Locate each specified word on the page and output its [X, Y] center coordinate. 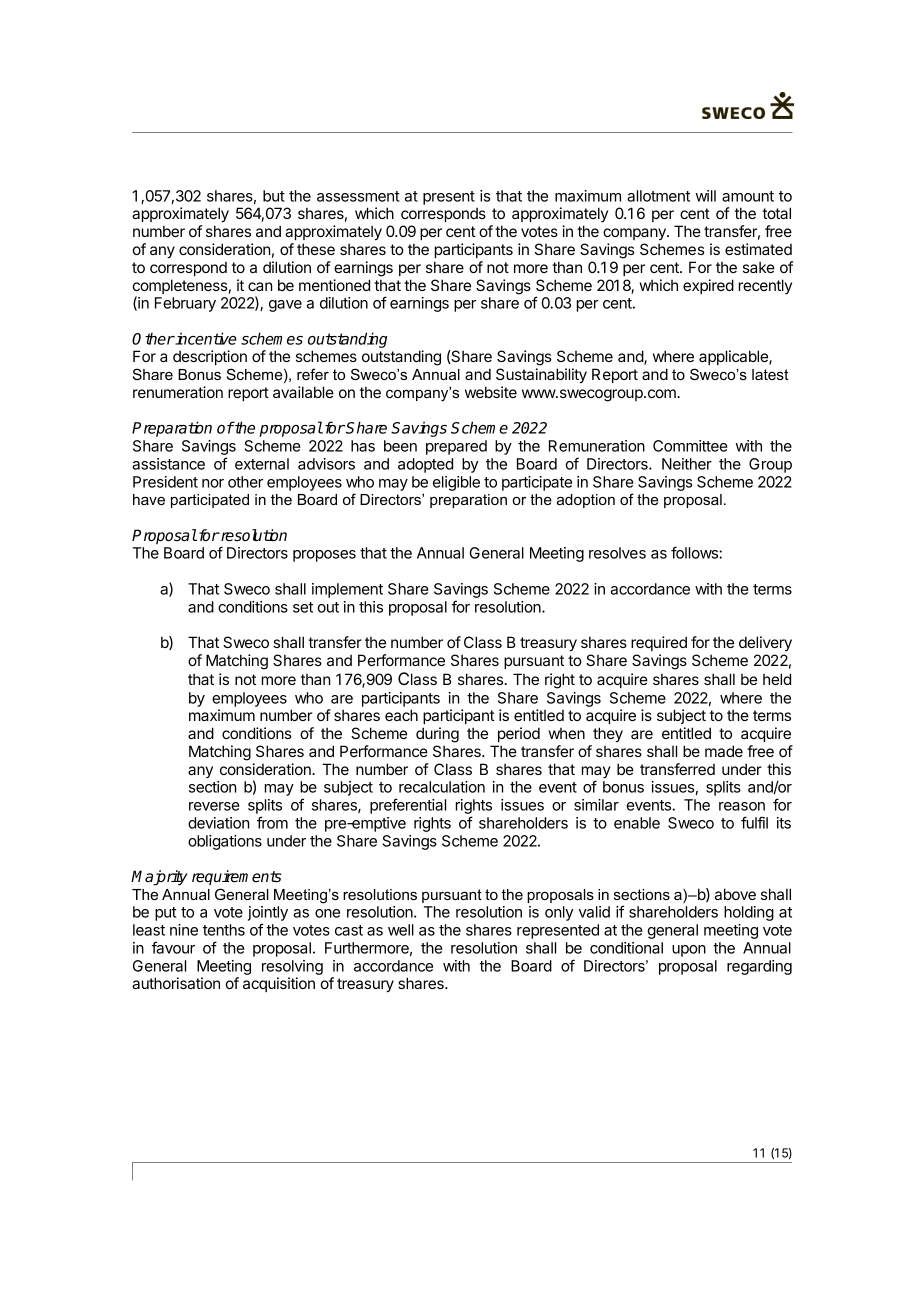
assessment [358, 196]
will [706, 196]
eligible [456, 483]
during [437, 735]
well [401, 930]
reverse [214, 806]
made [724, 751]
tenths [224, 930]
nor [213, 483]
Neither [687, 464]
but [274, 196]
